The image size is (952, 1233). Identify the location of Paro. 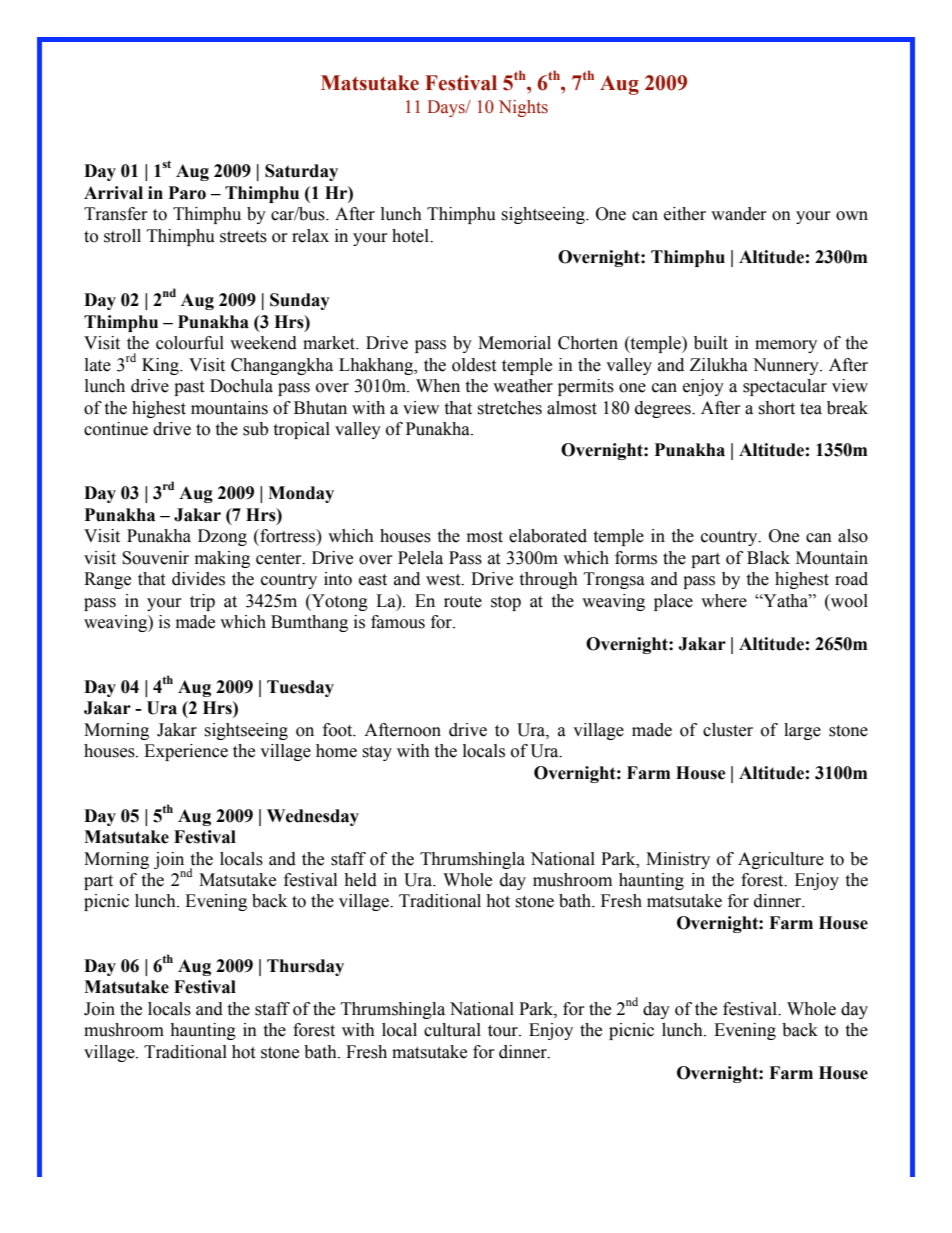
(187, 193).
